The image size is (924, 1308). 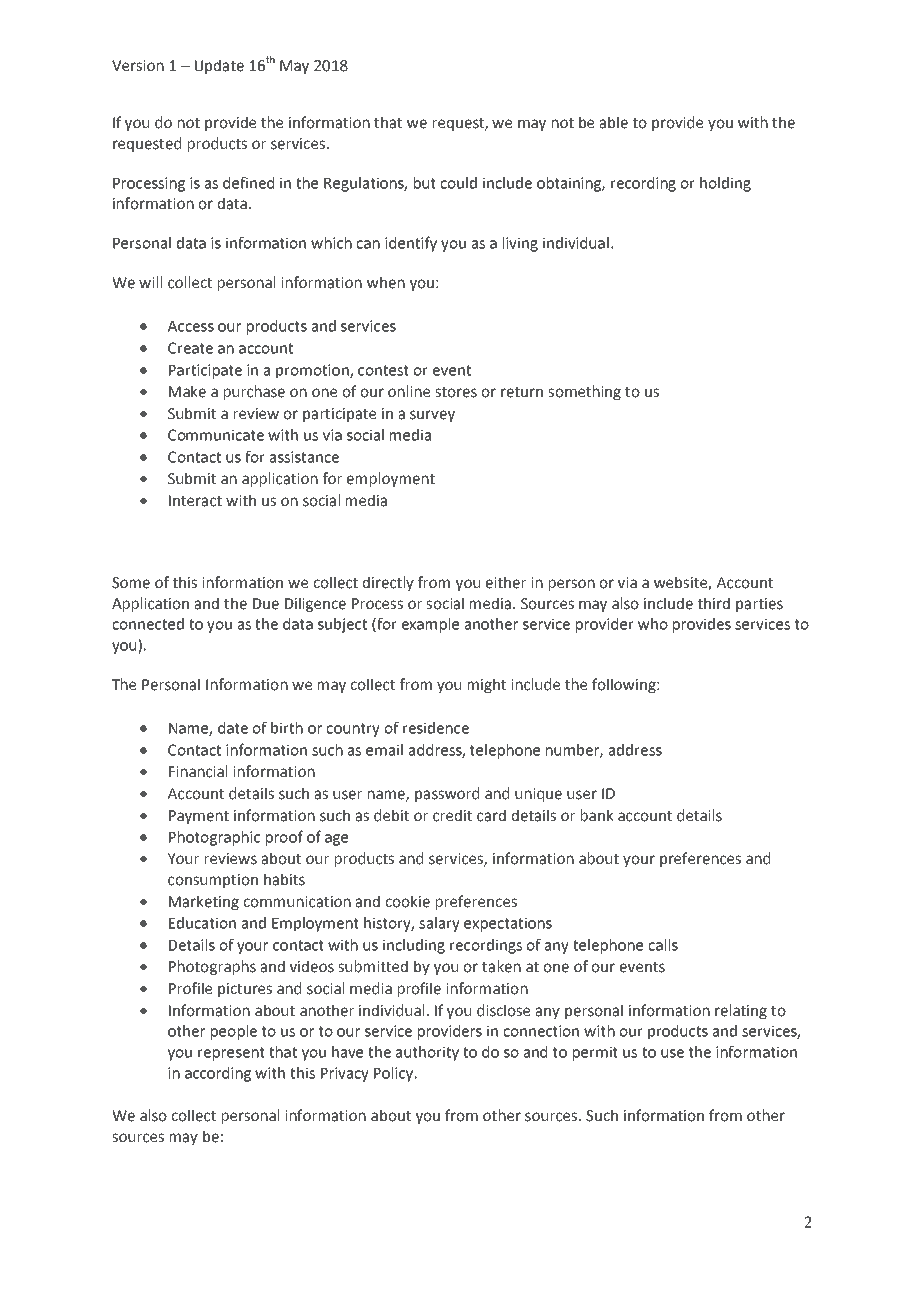 What do you see at coordinates (138, 66) in the screenshot?
I see `Version` at bounding box center [138, 66].
